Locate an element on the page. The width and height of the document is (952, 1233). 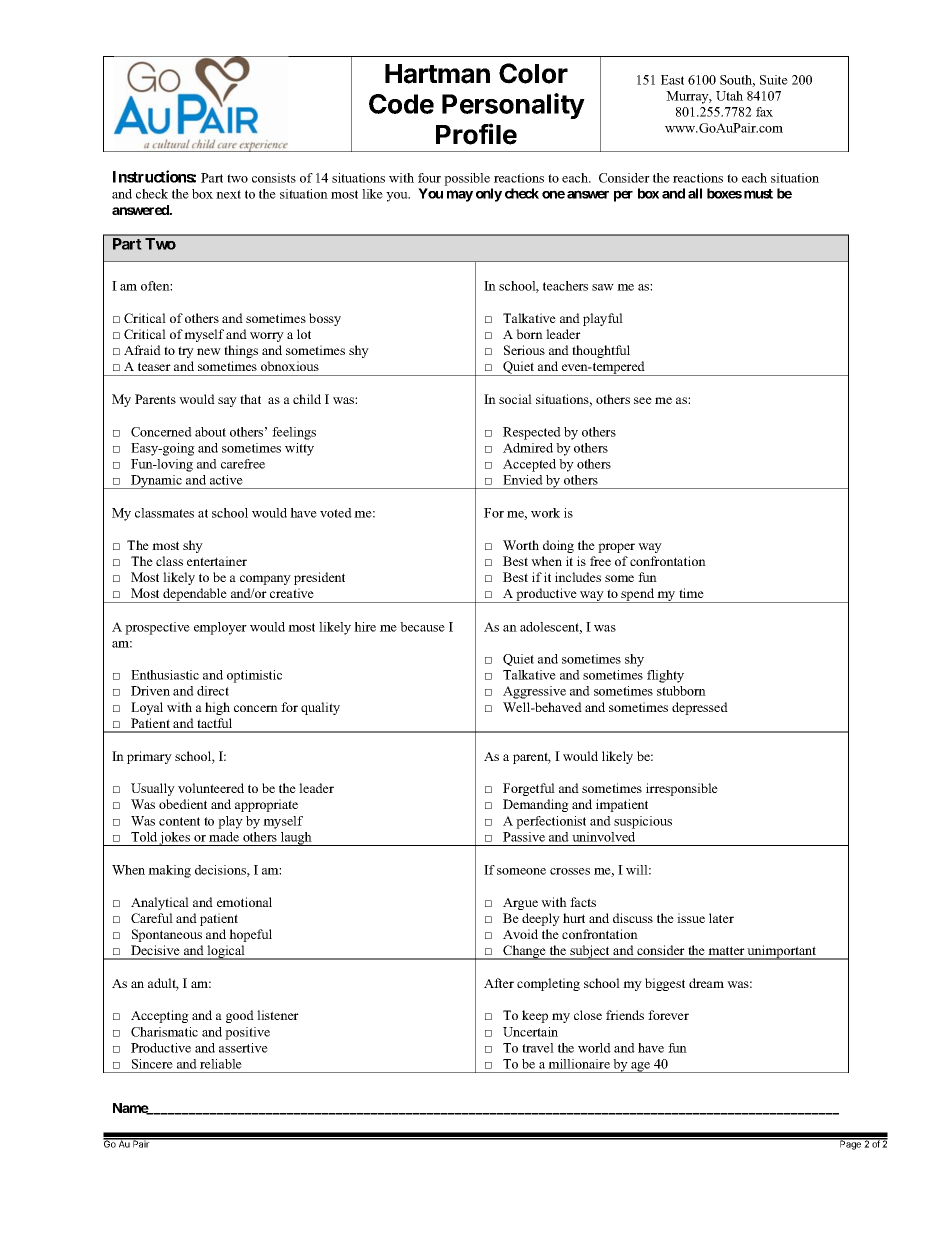
Argue is located at coordinates (520, 904).
